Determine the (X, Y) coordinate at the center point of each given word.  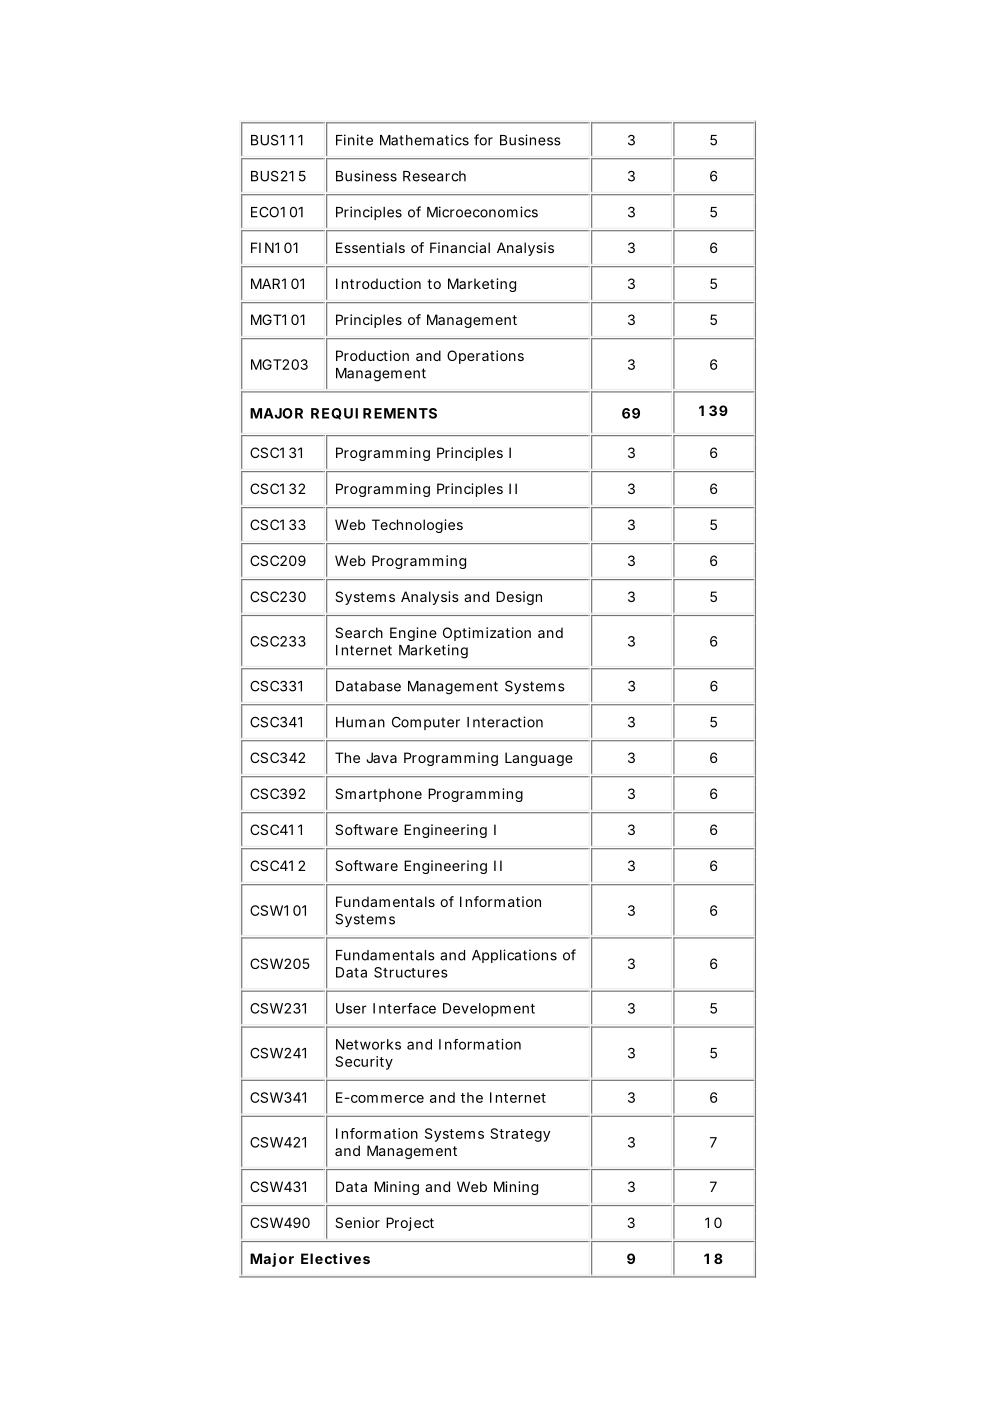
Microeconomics (482, 212)
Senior (357, 1222)
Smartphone (378, 795)
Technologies (417, 526)
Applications (514, 956)
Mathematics (424, 140)
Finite (354, 140)
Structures (411, 972)
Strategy (520, 1135)
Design (519, 598)
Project (410, 1224)
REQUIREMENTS (374, 414)
